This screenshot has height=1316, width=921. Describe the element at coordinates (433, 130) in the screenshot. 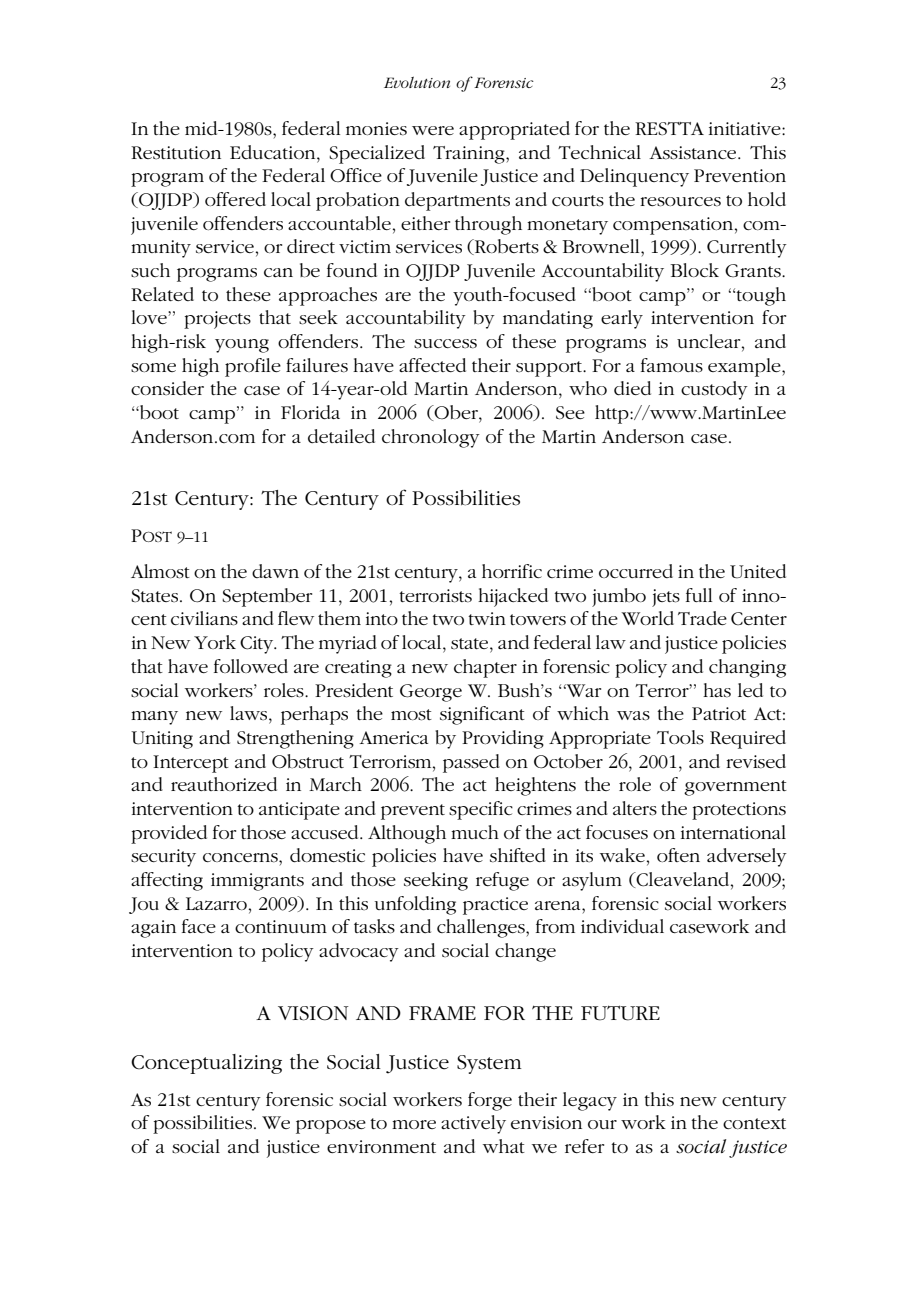

I see `were` at that location.
